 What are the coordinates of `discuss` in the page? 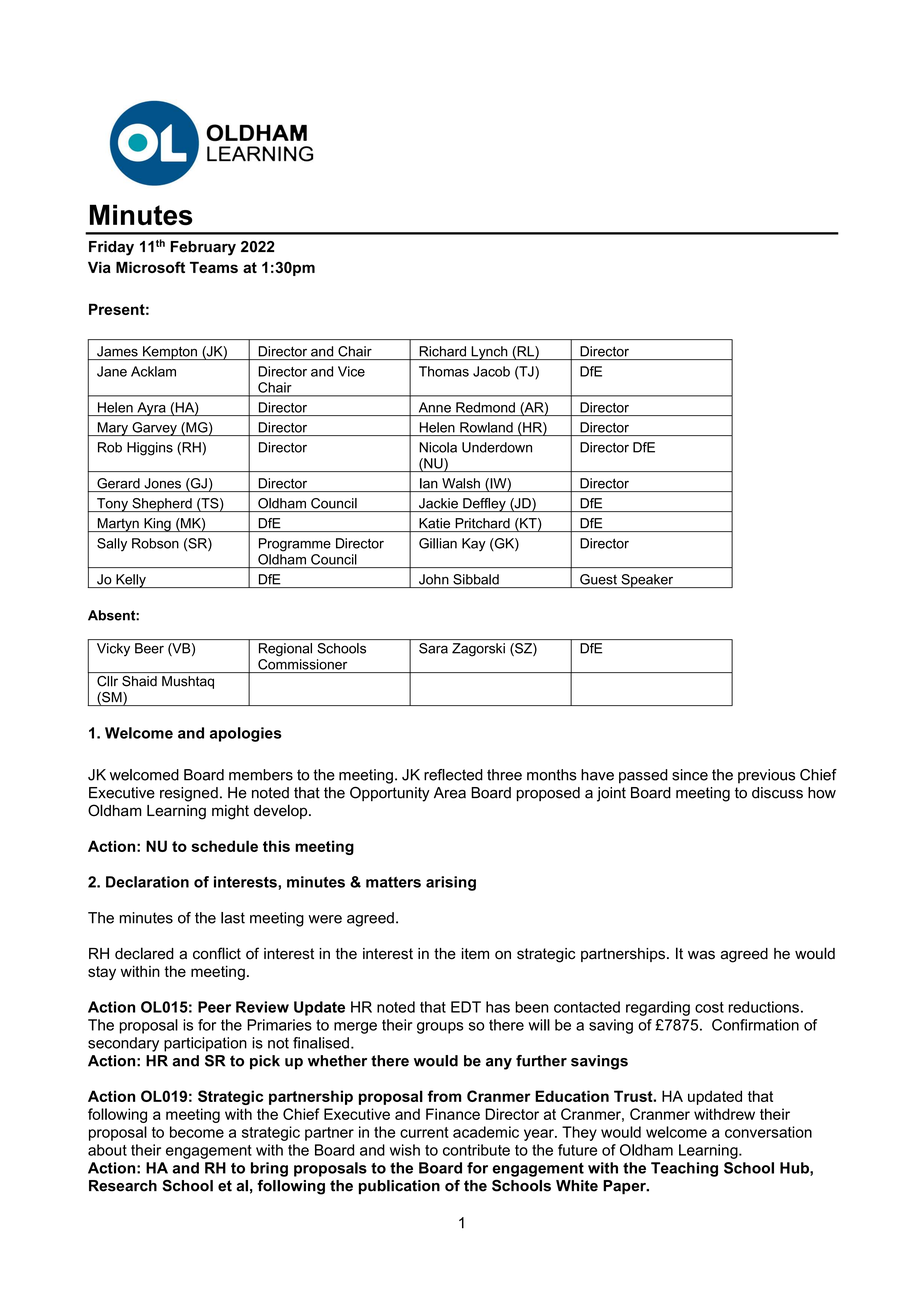 It's located at (777, 793).
